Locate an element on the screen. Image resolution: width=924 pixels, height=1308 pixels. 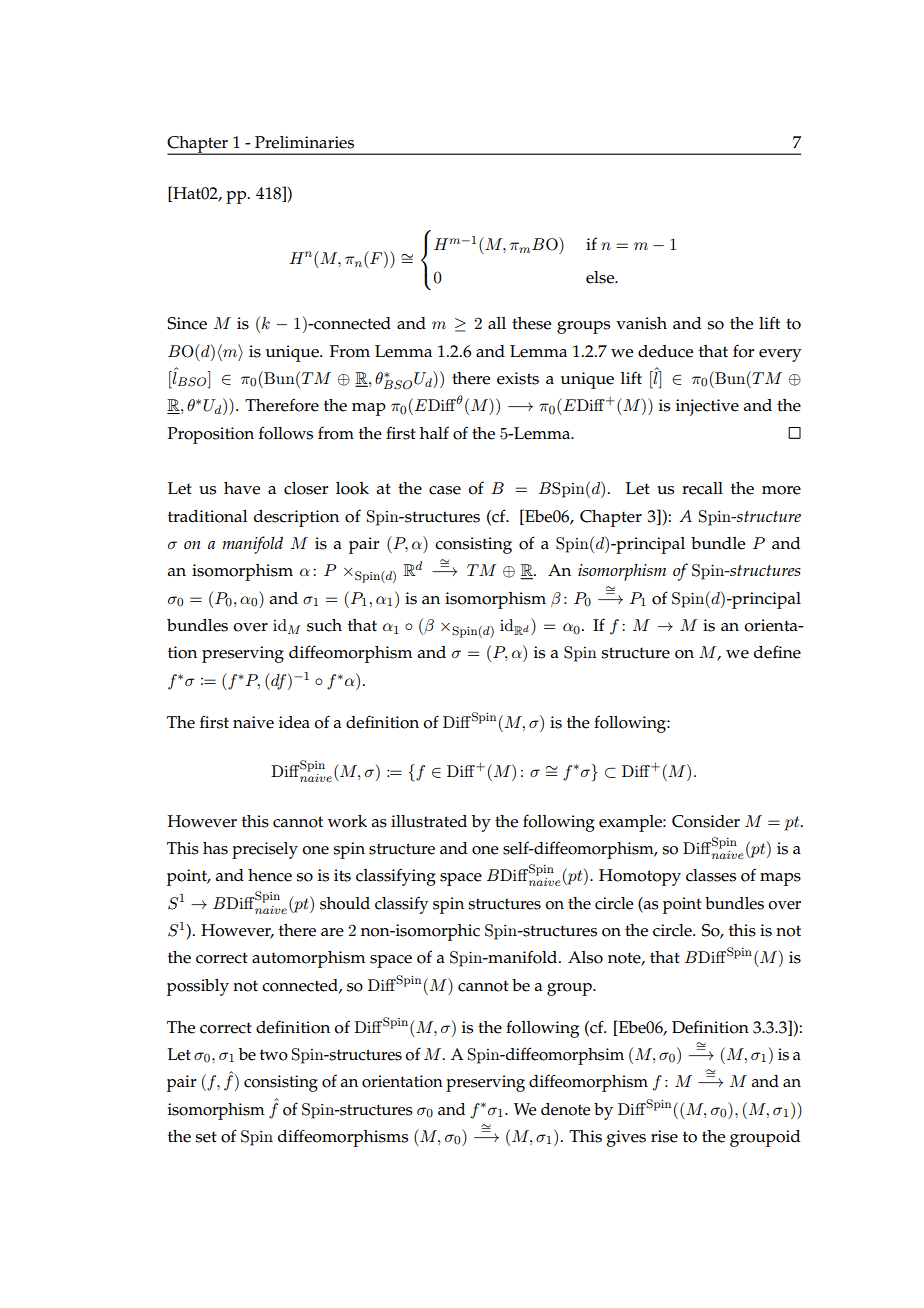
rise is located at coordinates (664, 1136).
